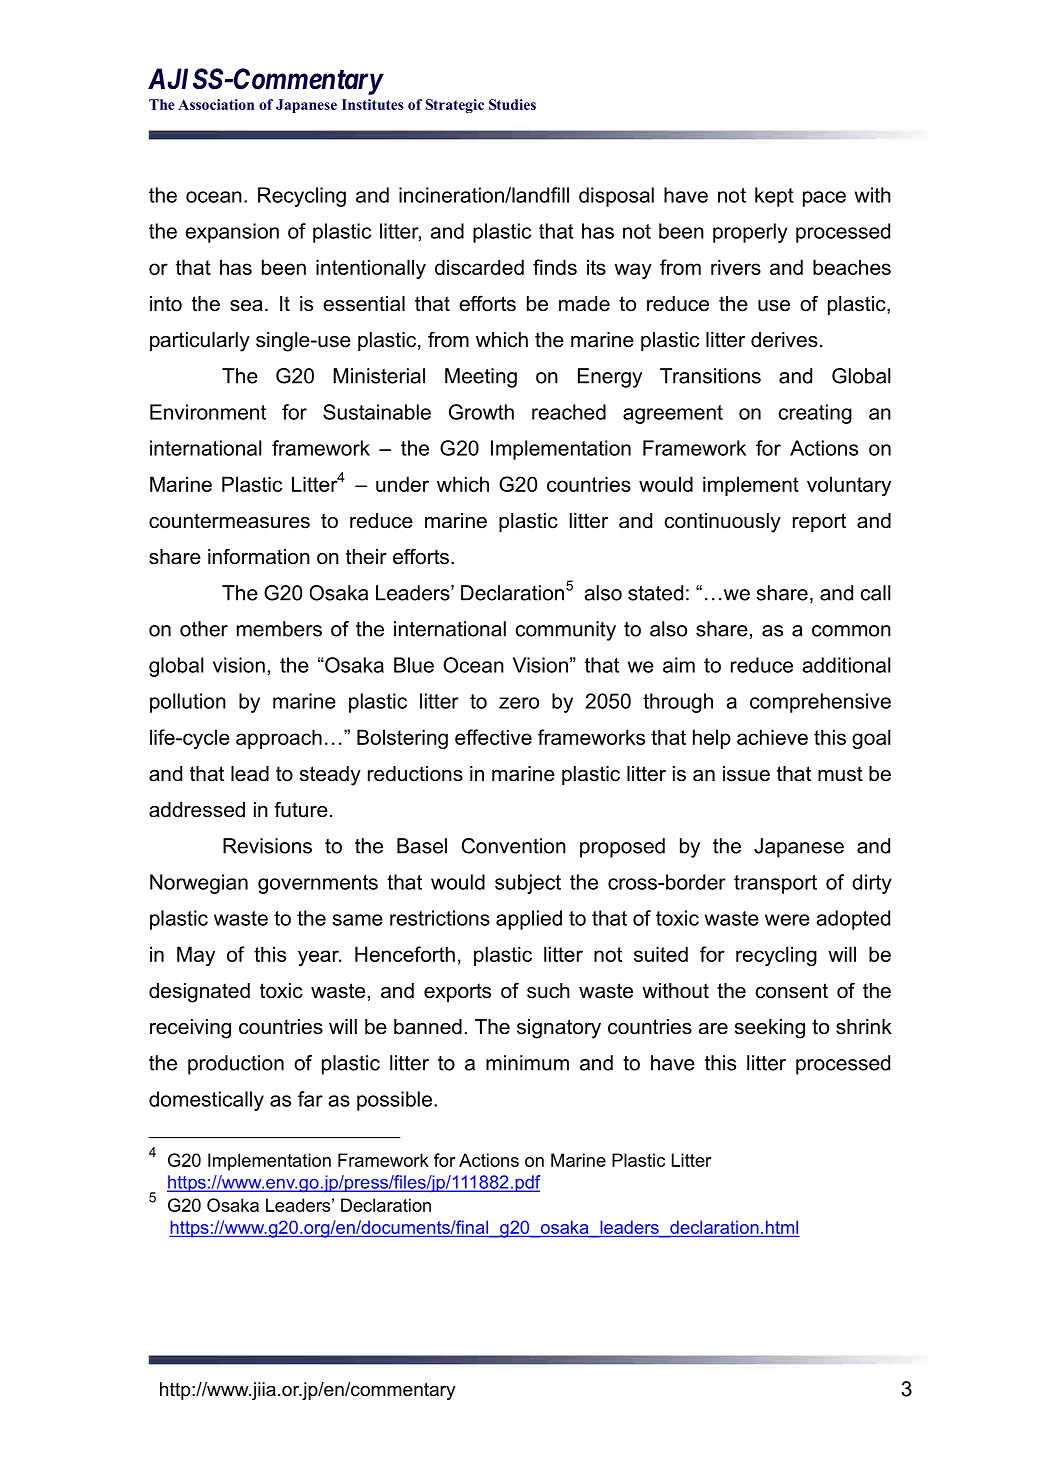 The height and width of the image is (1471, 1040). I want to click on Studies, so click(512, 104).
